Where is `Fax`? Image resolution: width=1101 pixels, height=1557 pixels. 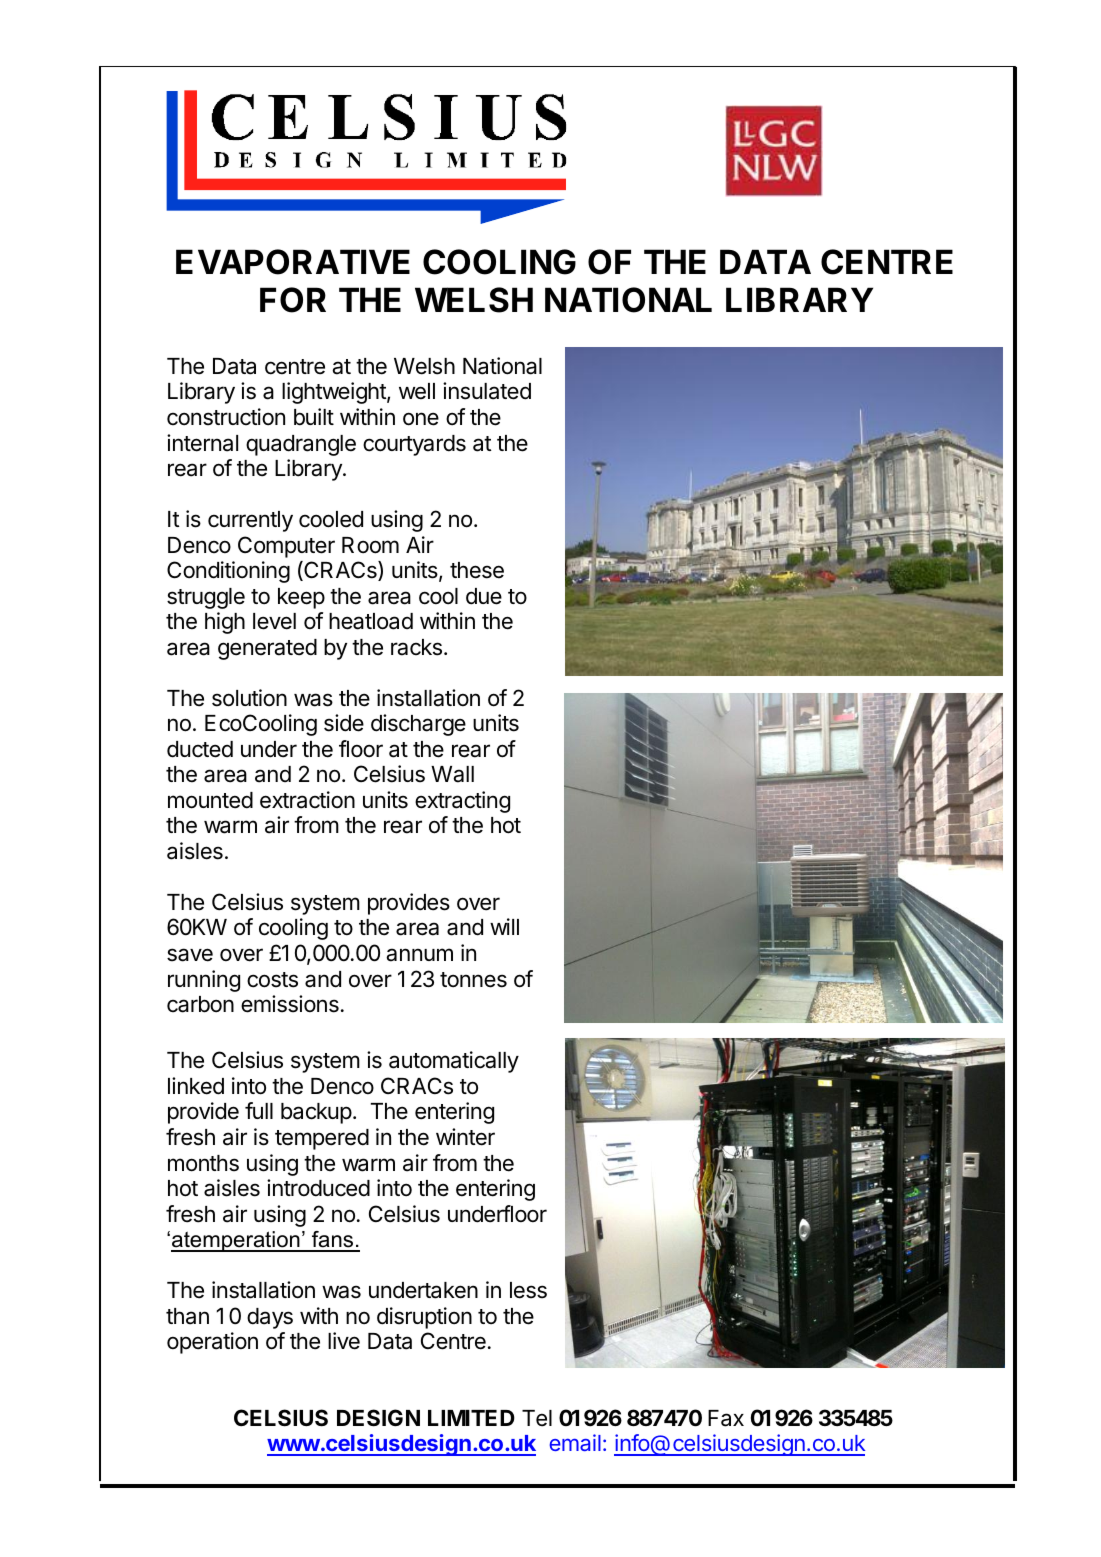 Fax is located at coordinates (726, 1418).
